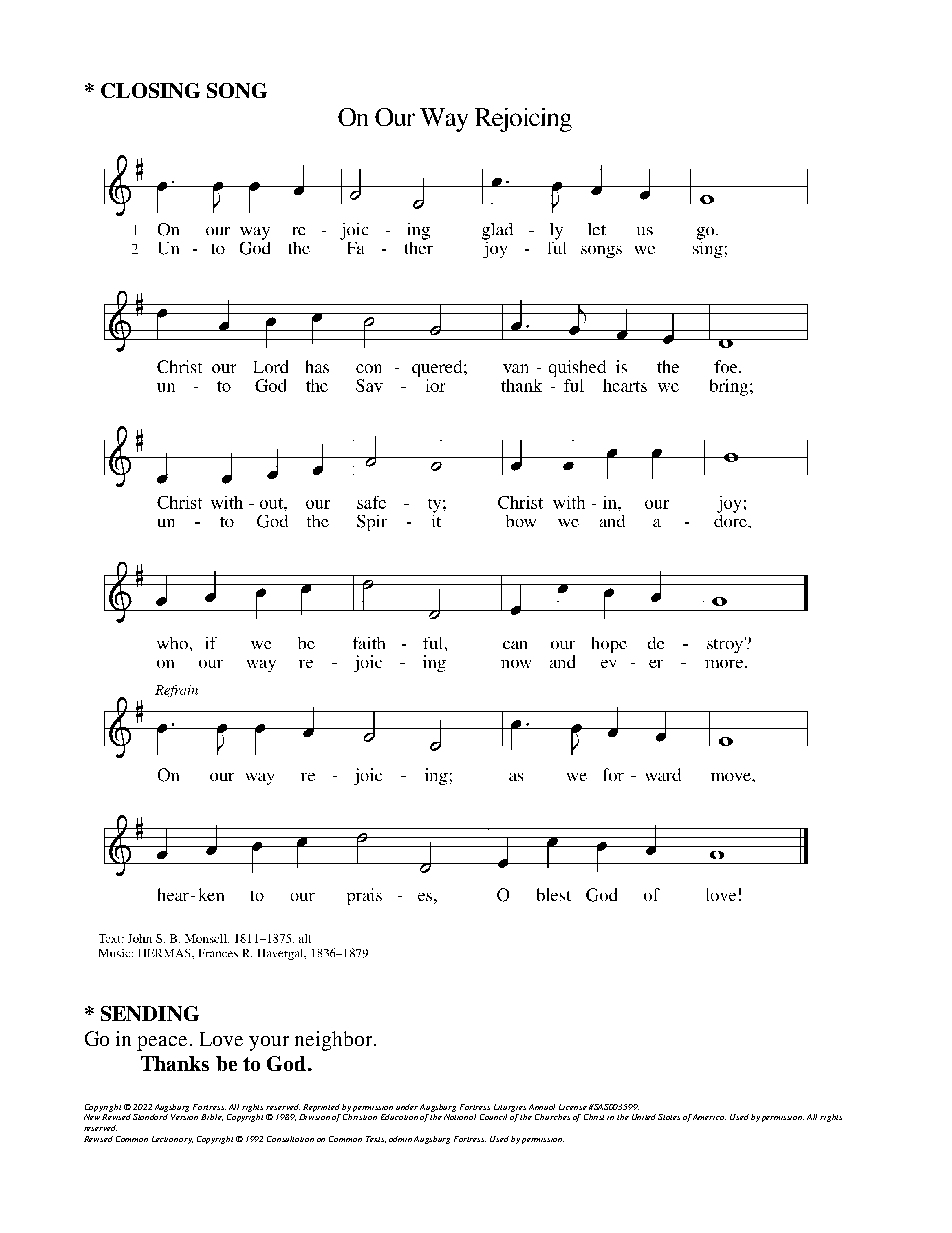 The image size is (952, 1233). Describe the element at coordinates (150, 90) in the page. I see `CLOSING` at that location.
